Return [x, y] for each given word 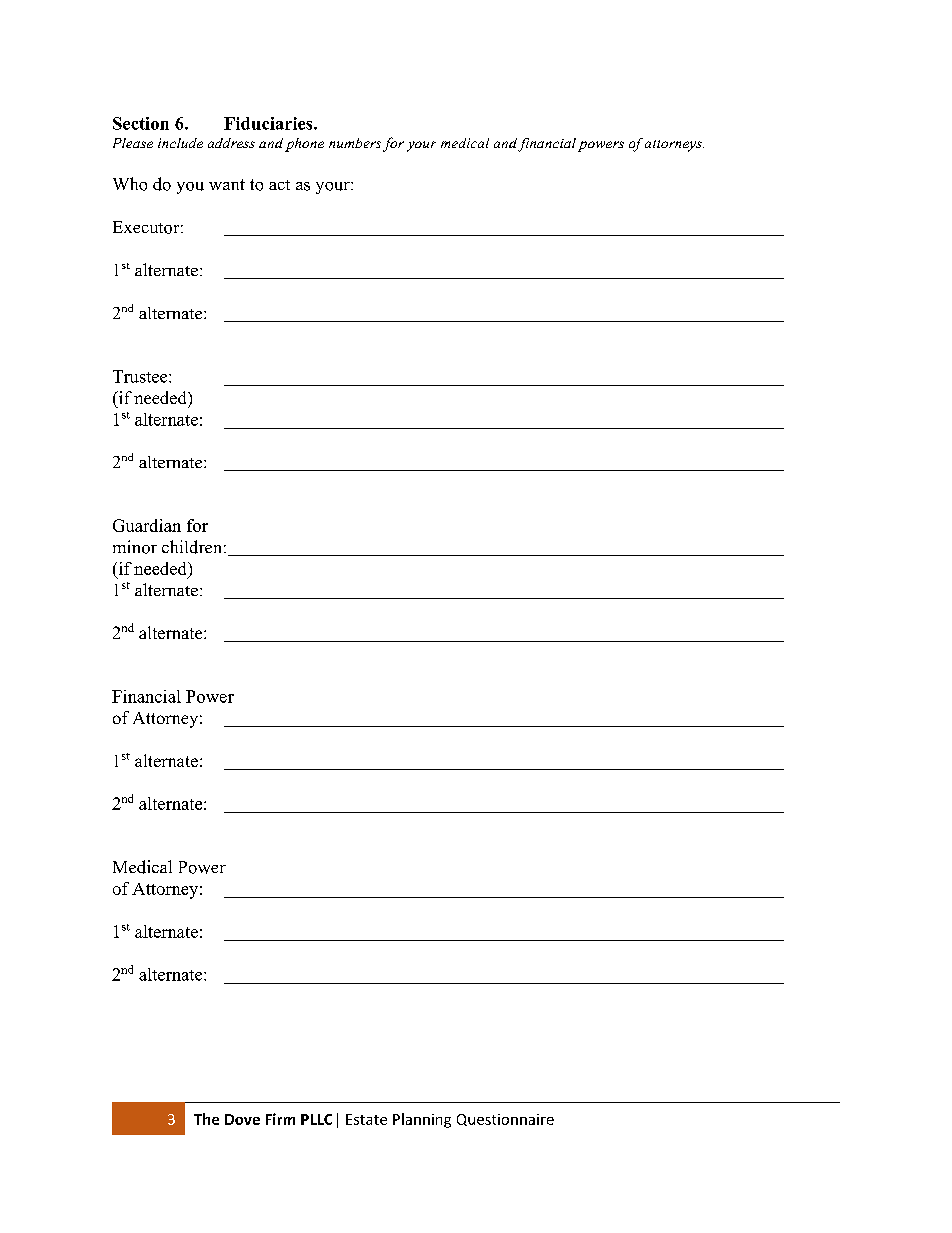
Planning [422, 1120]
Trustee [141, 376]
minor [135, 547]
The [206, 1119]
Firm [280, 1119]
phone [304, 145]
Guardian [147, 525]
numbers [355, 143]
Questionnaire [505, 1120]
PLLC [316, 1119]
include [180, 143]
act [279, 185]
